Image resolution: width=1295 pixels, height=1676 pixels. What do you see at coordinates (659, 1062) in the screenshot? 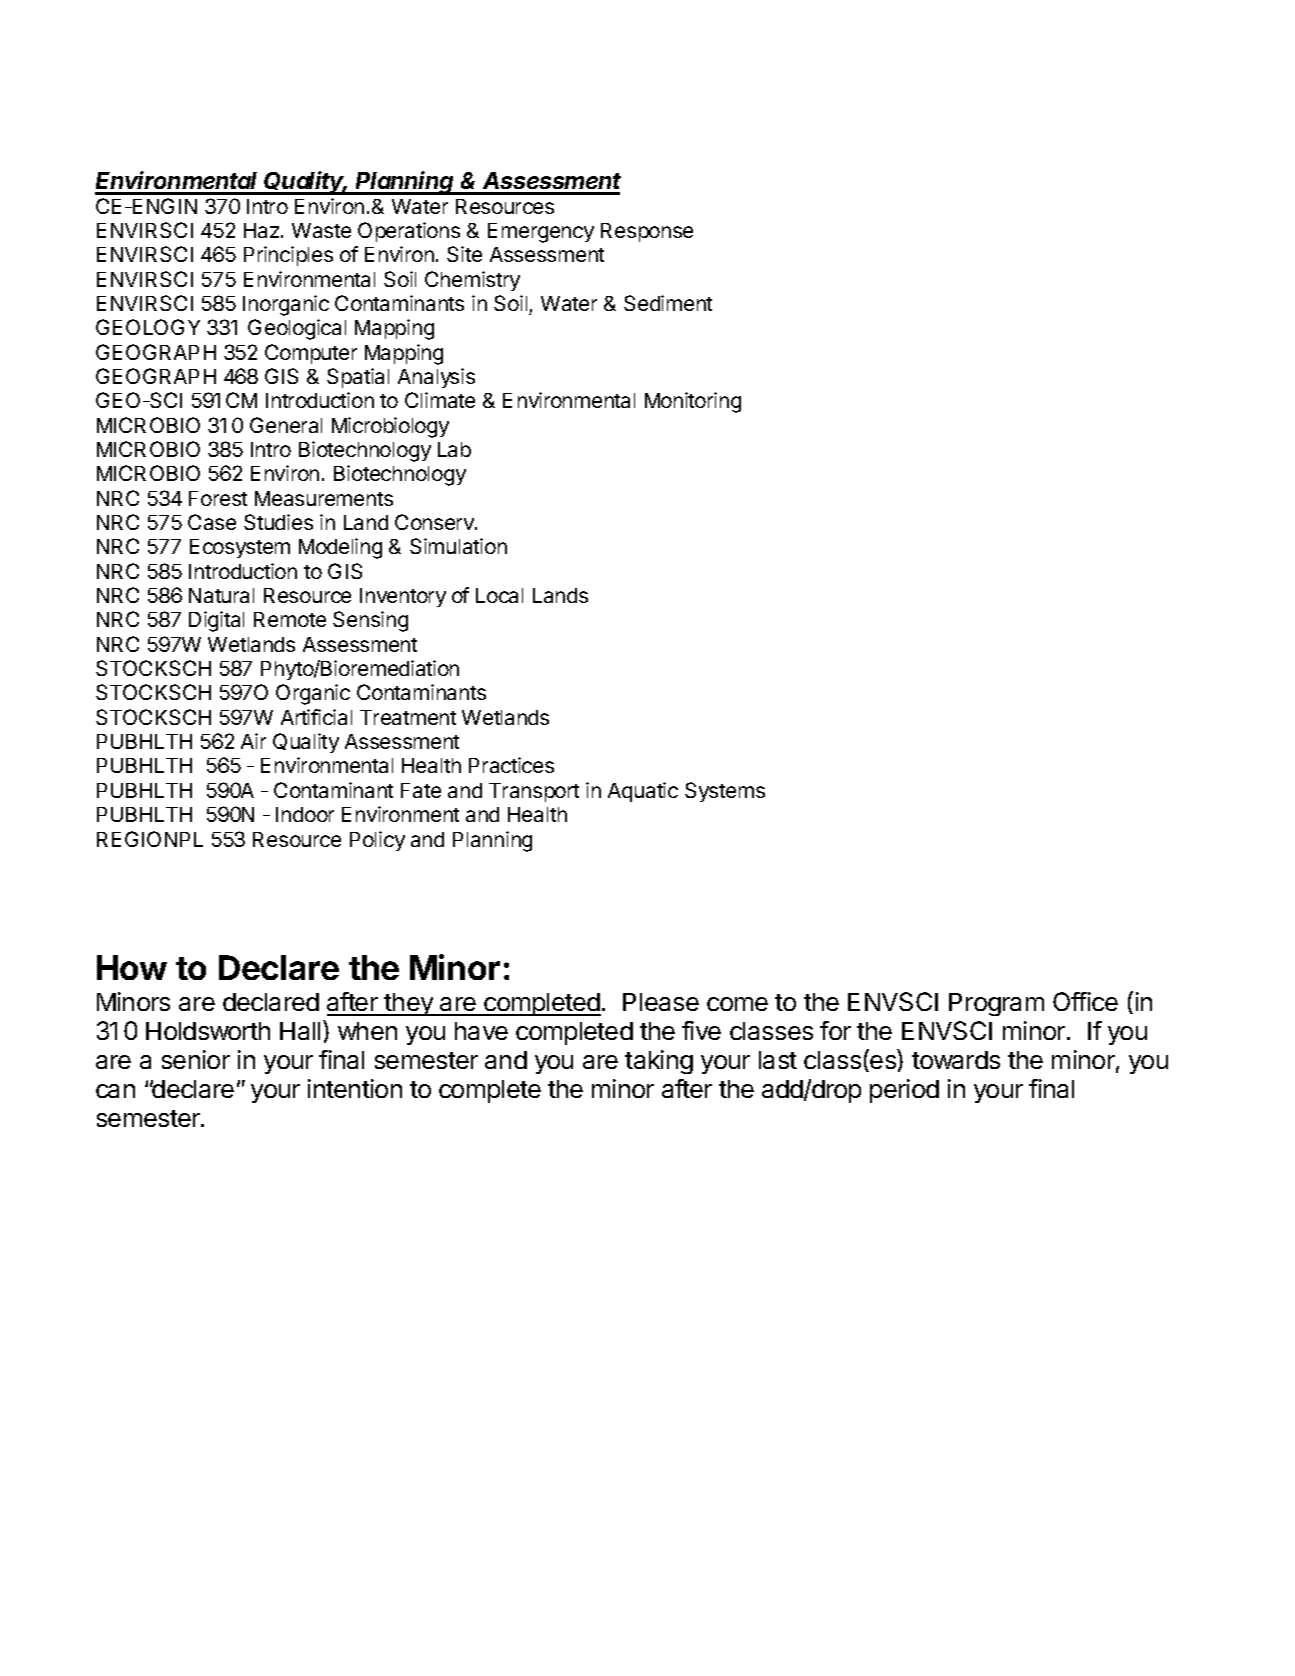
I see `taking` at bounding box center [659, 1062].
